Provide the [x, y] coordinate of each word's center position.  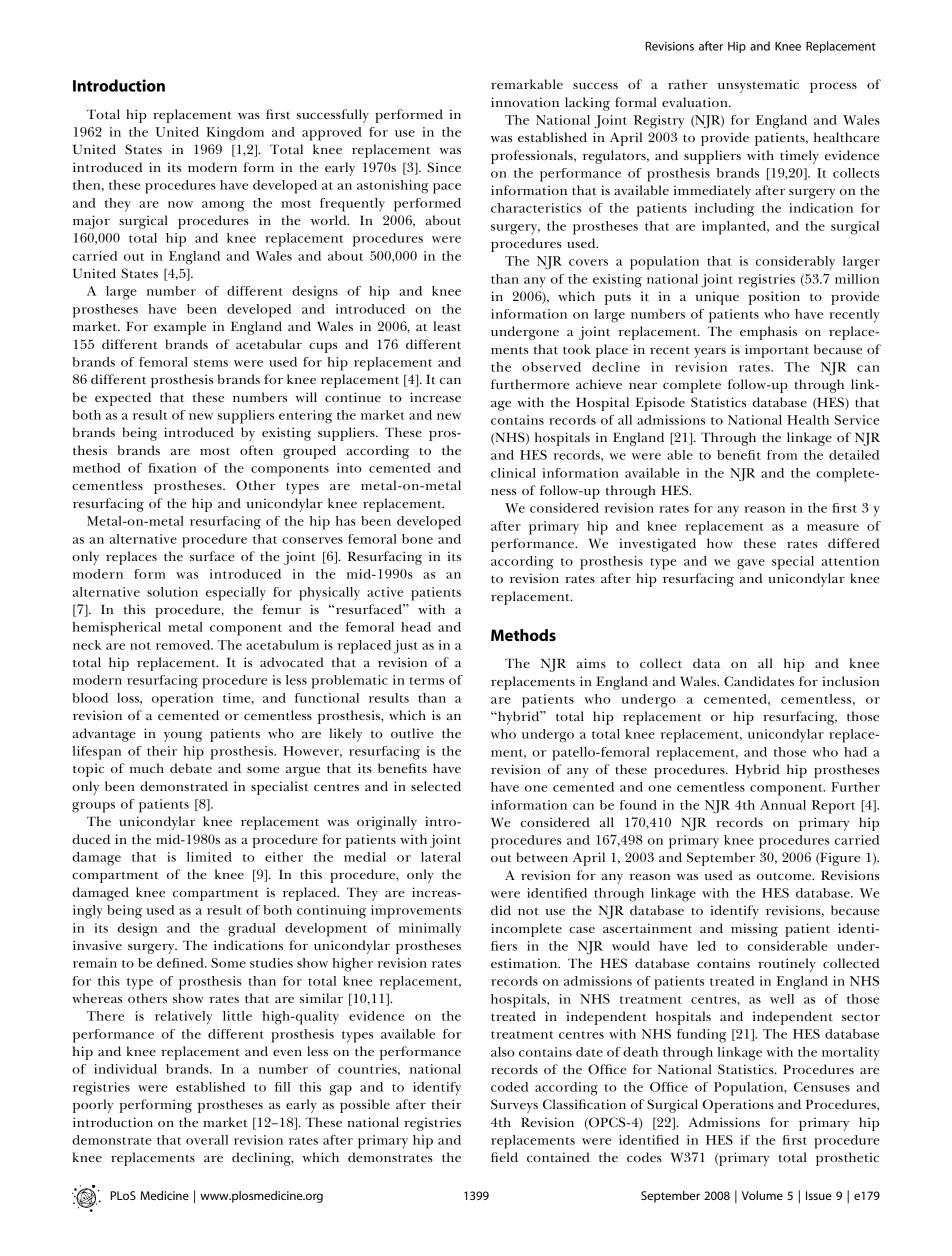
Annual [783, 805]
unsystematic [758, 86]
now [180, 204]
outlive [412, 733]
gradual [252, 930]
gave [751, 564]
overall [207, 1140]
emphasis [768, 333]
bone [417, 539]
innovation [525, 102]
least [447, 326]
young [183, 737]
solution [172, 592]
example [180, 328]
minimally [430, 930]
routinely [787, 965]
